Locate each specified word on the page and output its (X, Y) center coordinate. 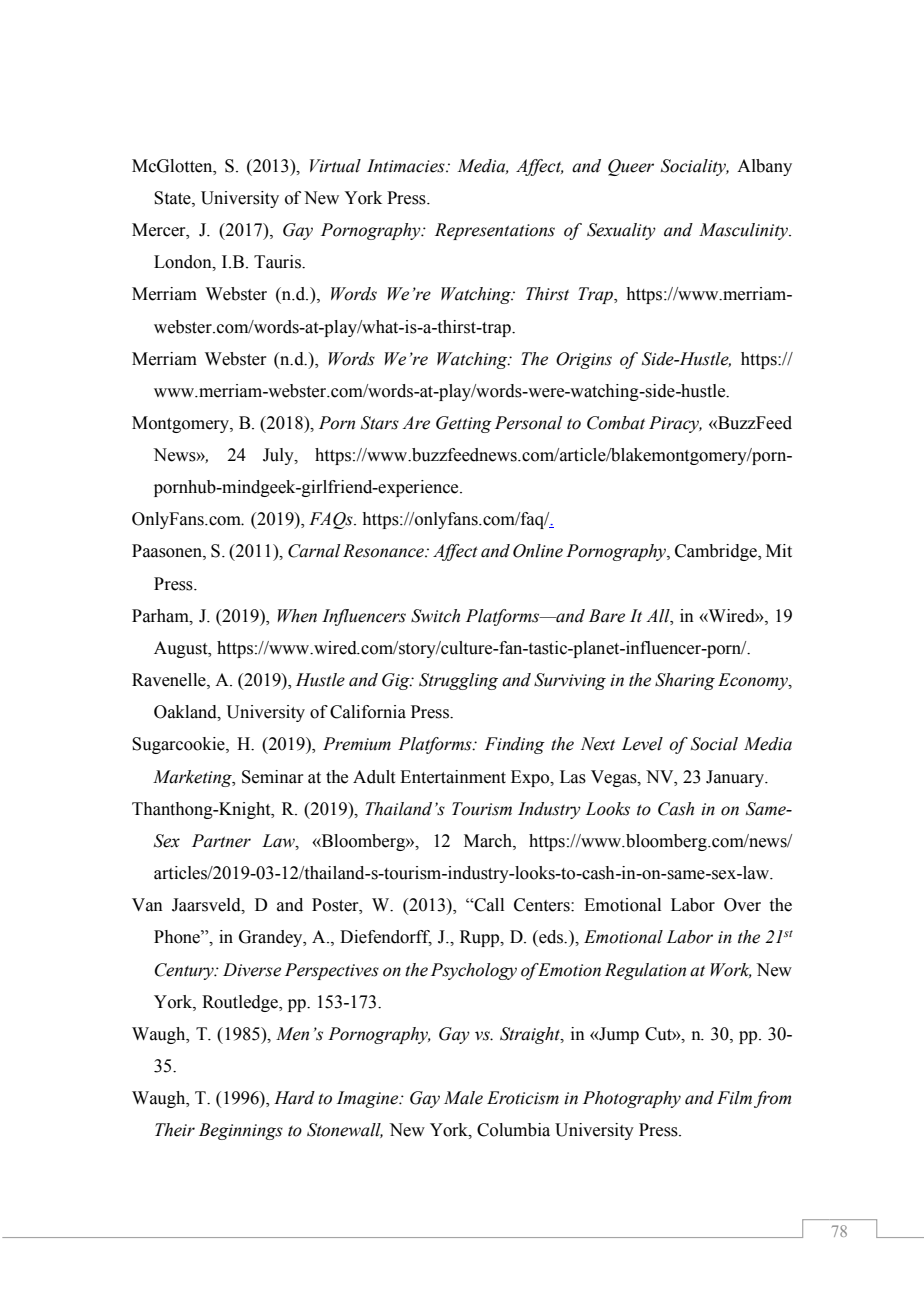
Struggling (458, 681)
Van (147, 905)
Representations (495, 231)
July (279, 456)
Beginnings (241, 1131)
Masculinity (744, 231)
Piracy (675, 424)
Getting (464, 424)
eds (551, 937)
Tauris (279, 262)
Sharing (685, 681)
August (182, 649)
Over (742, 905)
